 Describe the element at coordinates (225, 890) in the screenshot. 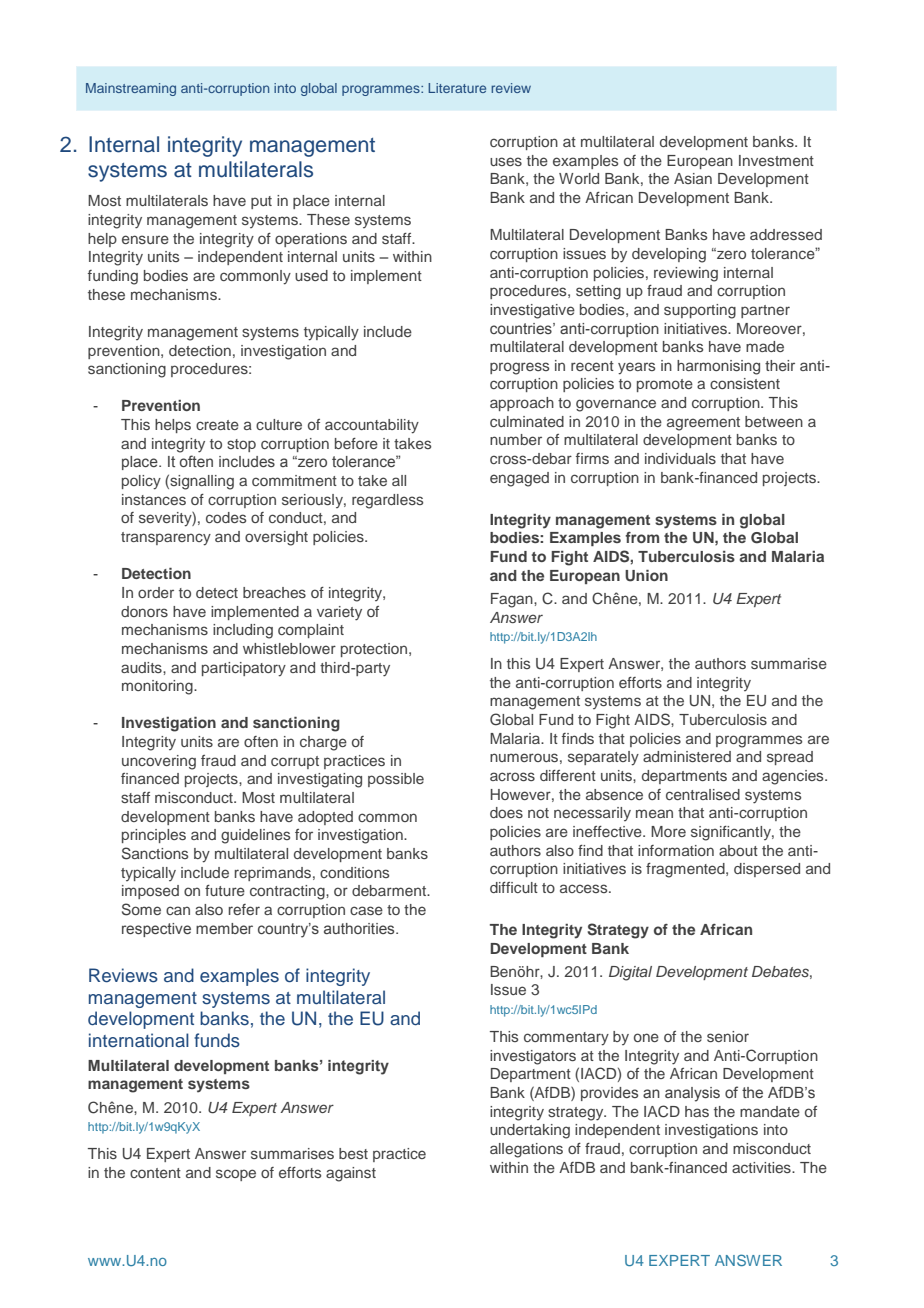

I see `future` at that location.
